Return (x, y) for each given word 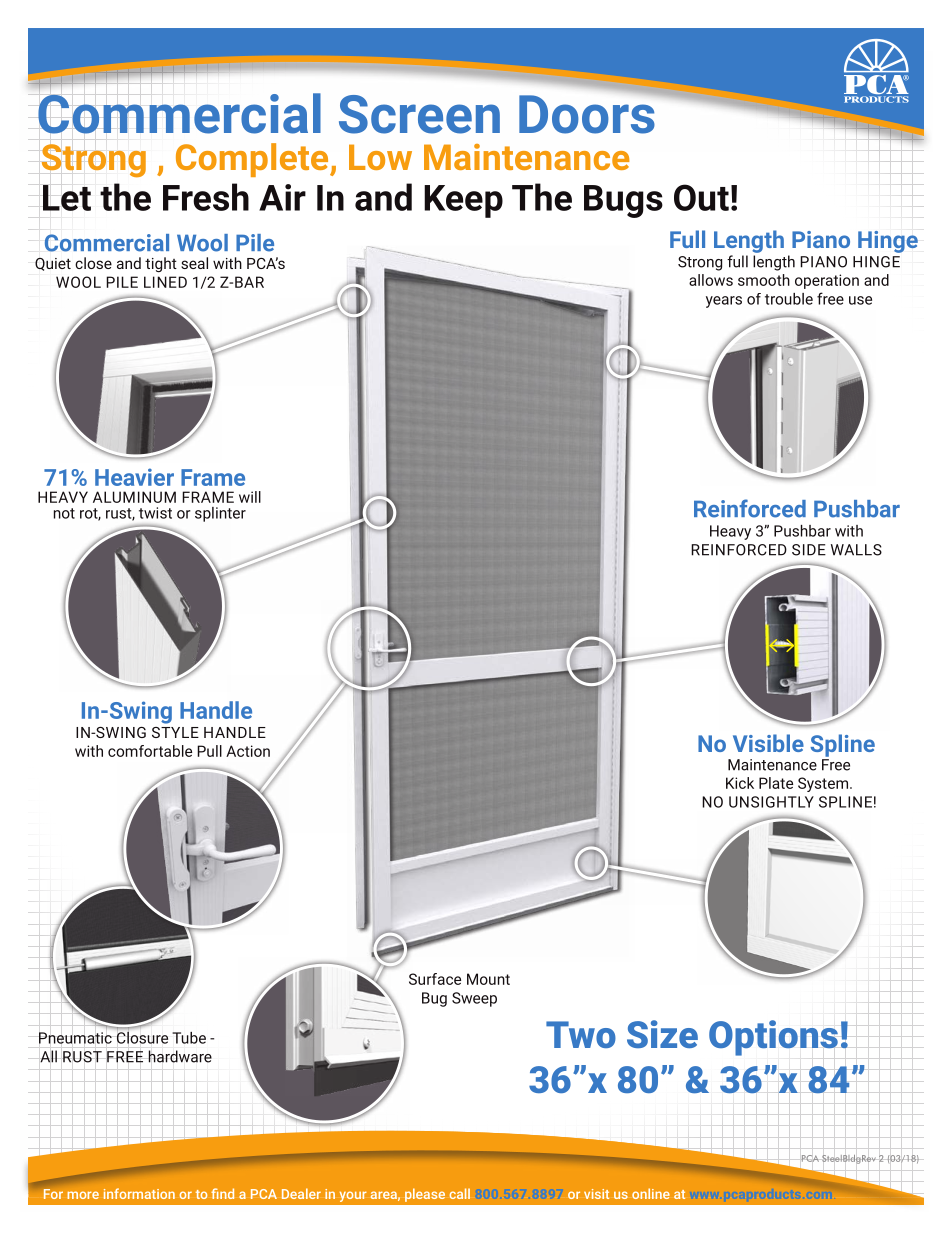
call (459, 1193)
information (139, 1193)
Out (701, 197)
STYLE (175, 732)
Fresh (206, 197)
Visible (768, 743)
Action (248, 751)
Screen (419, 114)
